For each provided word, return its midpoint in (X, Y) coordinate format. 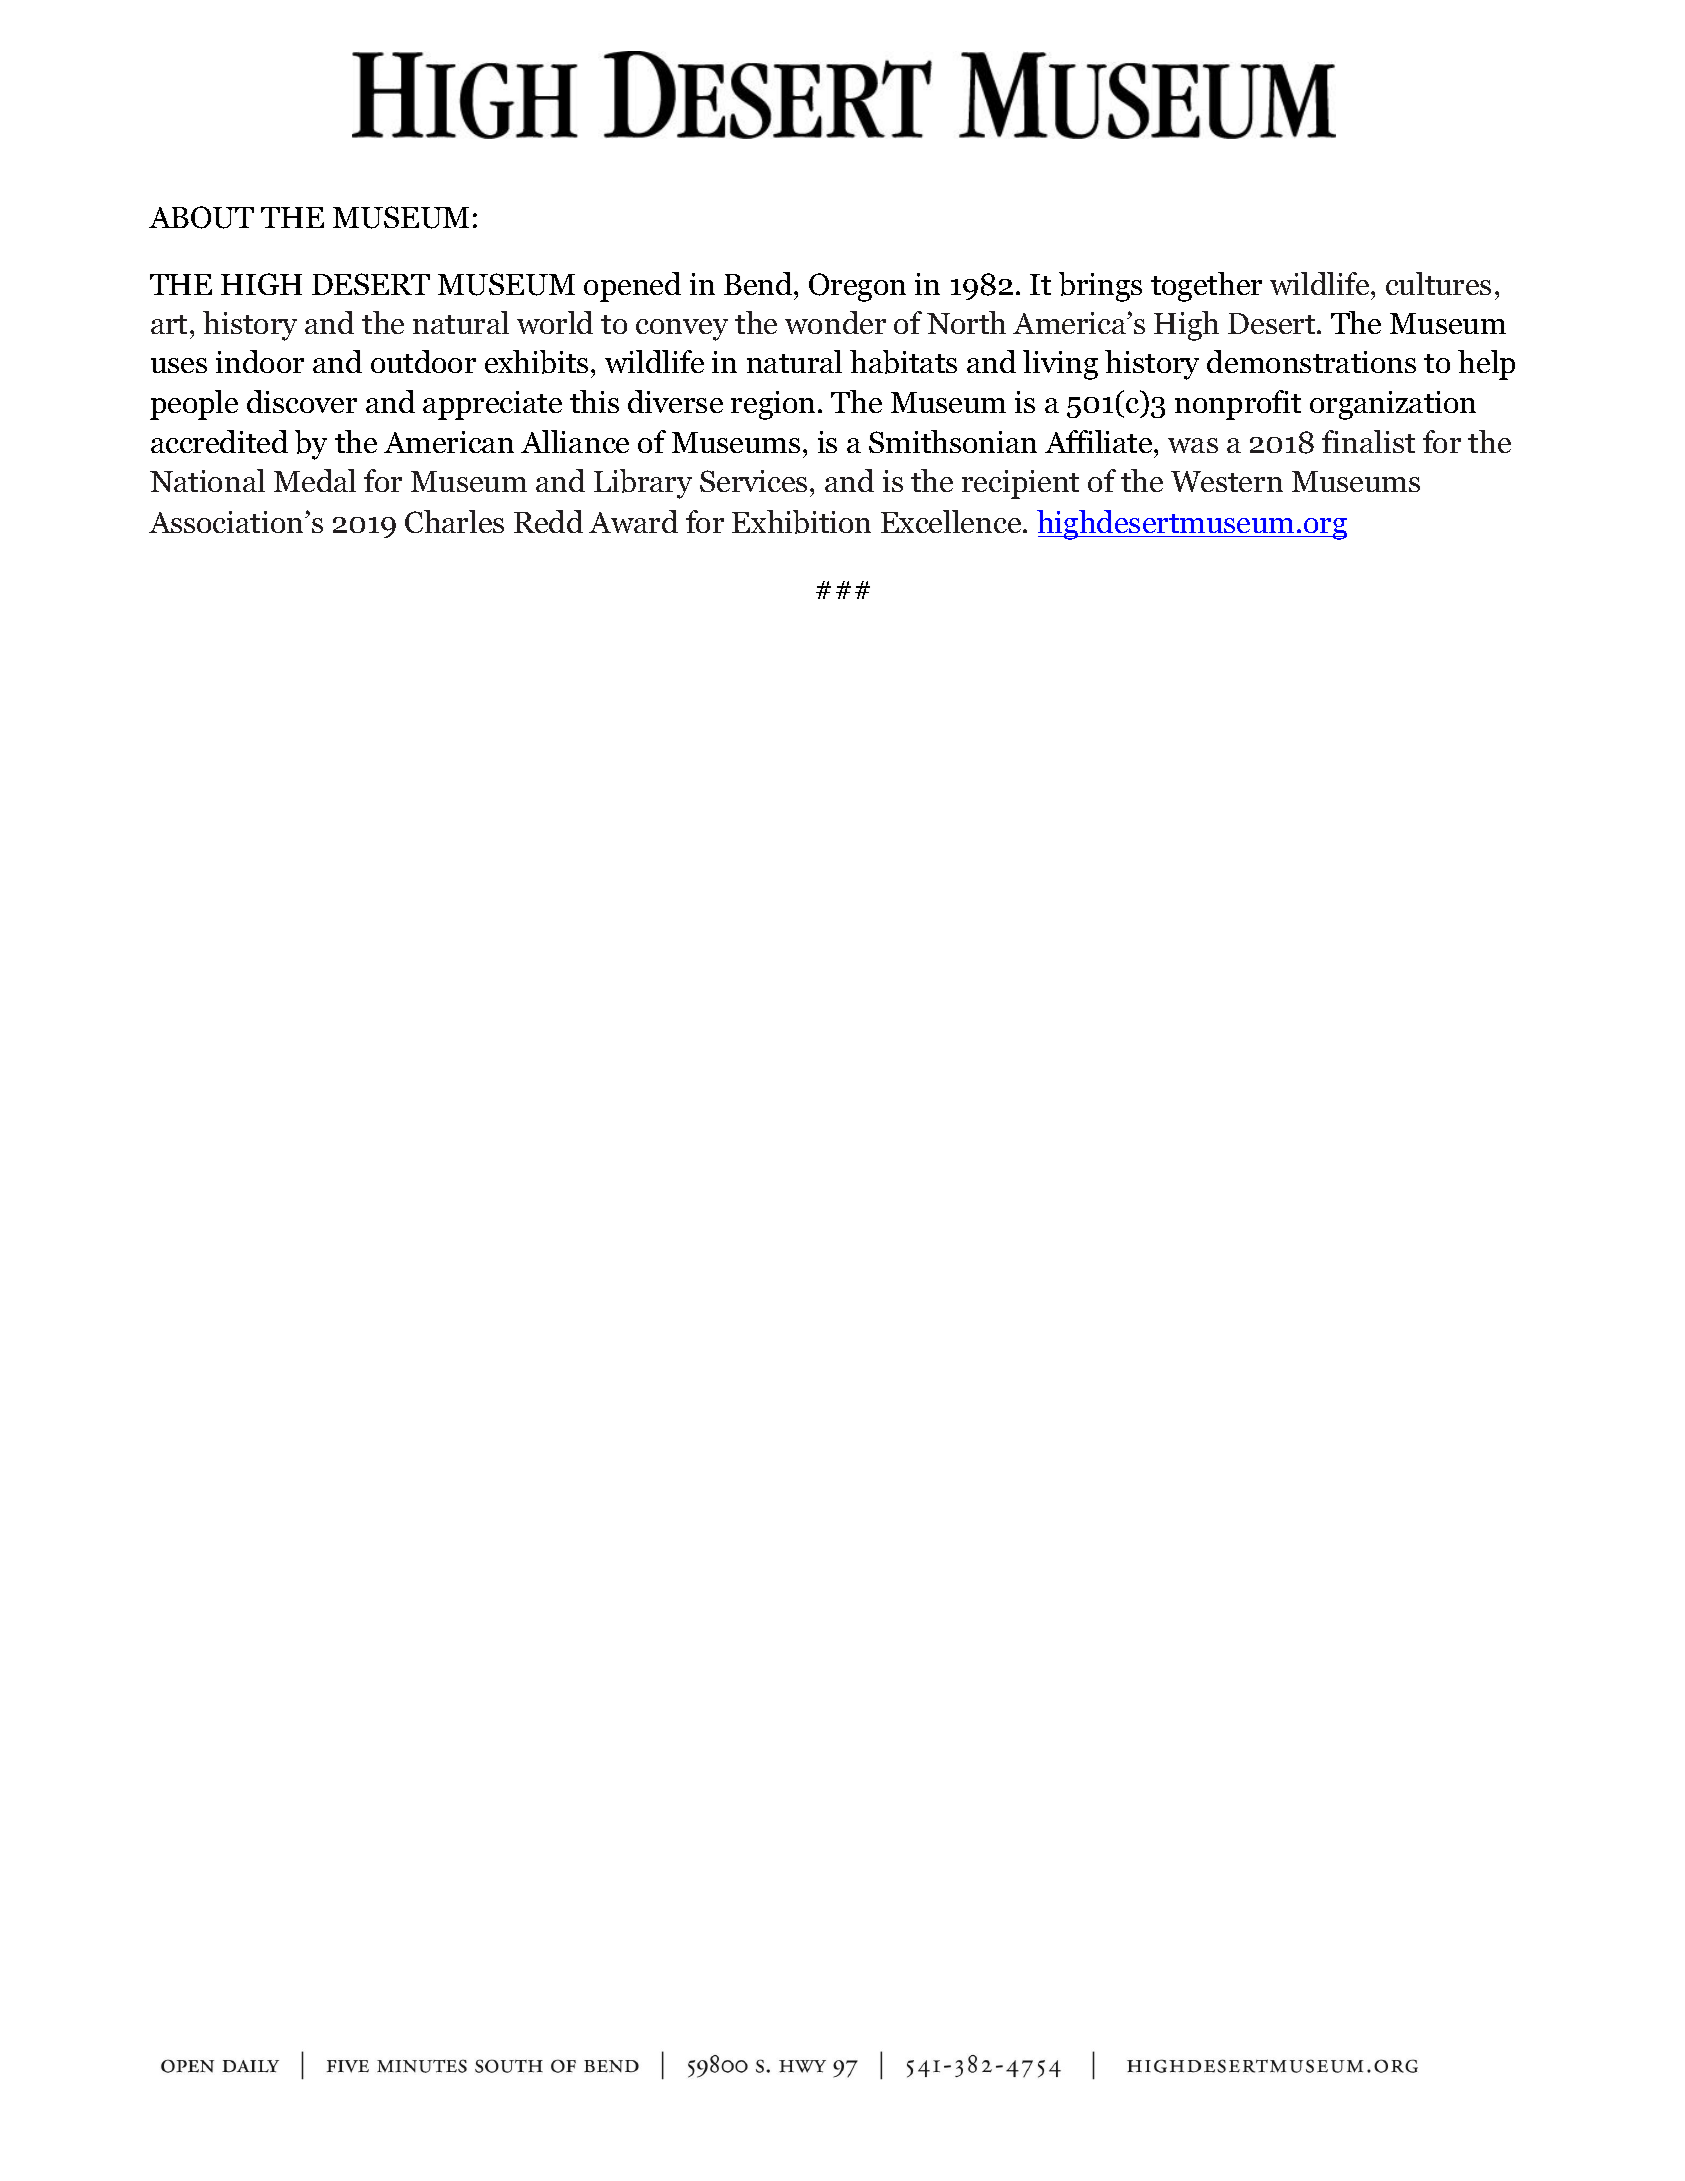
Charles (454, 521)
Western (1227, 481)
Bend (759, 283)
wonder (835, 322)
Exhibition (801, 522)
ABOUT (201, 217)
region (773, 405)
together (1206, 287)
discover (302, 401)
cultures (1438, 283)
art (169, 324)
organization (1393, 405)
